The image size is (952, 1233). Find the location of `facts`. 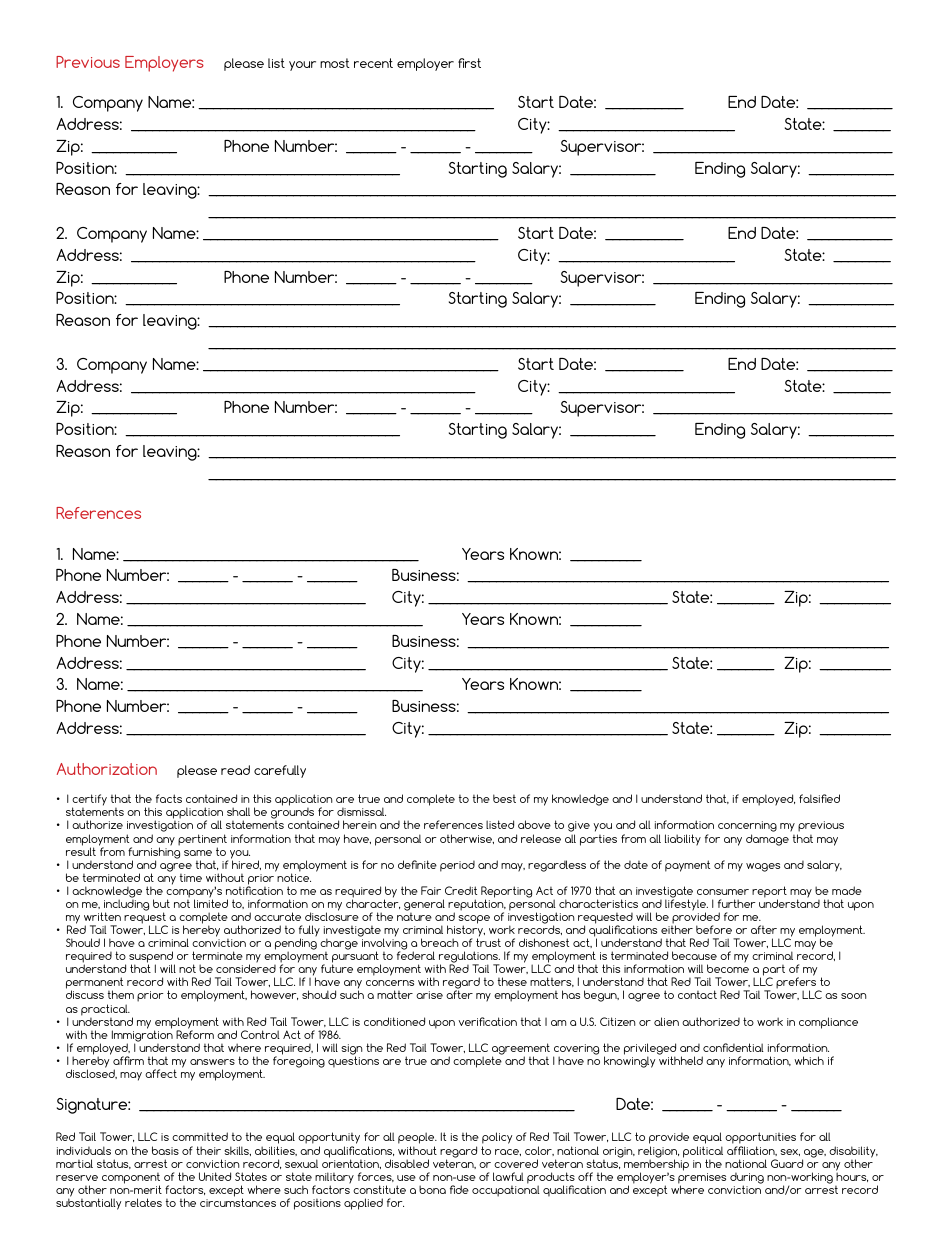

facts is located at coordinates (169, 798).
